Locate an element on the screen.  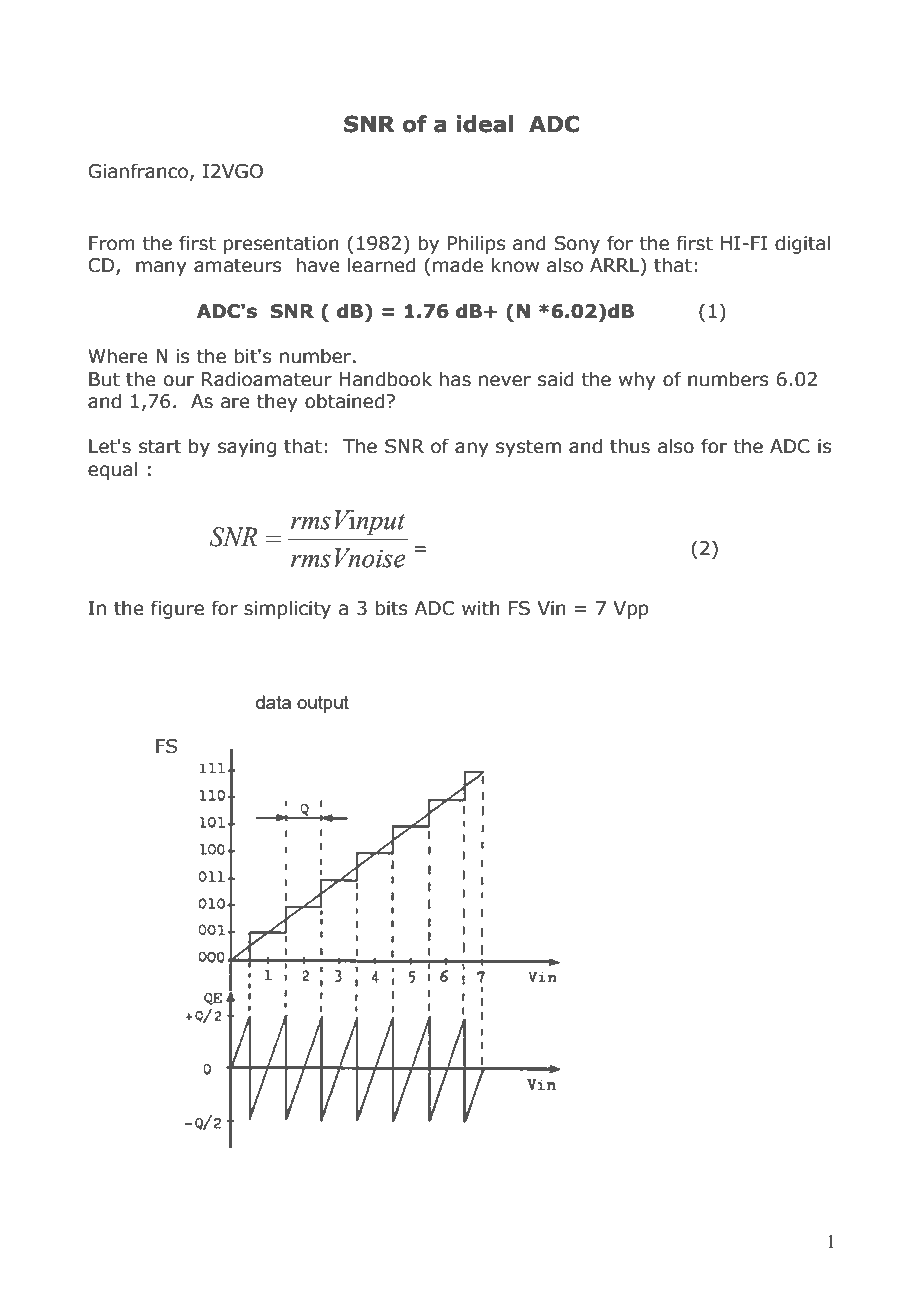
Philips is located at coordinates (476, 244).
